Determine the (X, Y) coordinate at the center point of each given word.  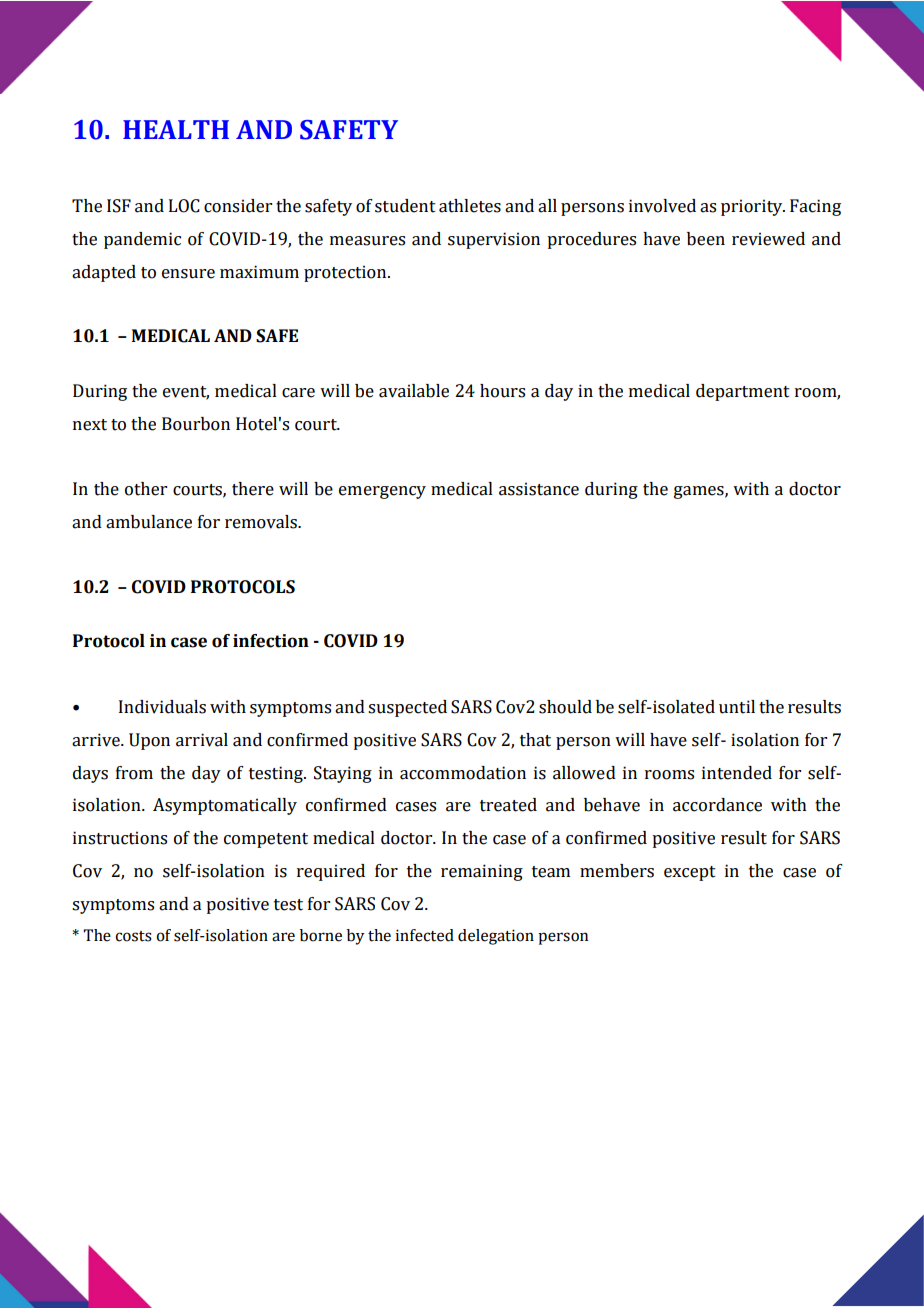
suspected (407, 708)
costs (133, 936)
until (737, 707)
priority (753, 207)
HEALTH (176, 129)
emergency (382, 492)
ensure (188, 274)
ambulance (149, 522)
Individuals (162, 707)
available (414, 391)
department (743, 392)
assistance (539, 489)
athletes (470, 206)
